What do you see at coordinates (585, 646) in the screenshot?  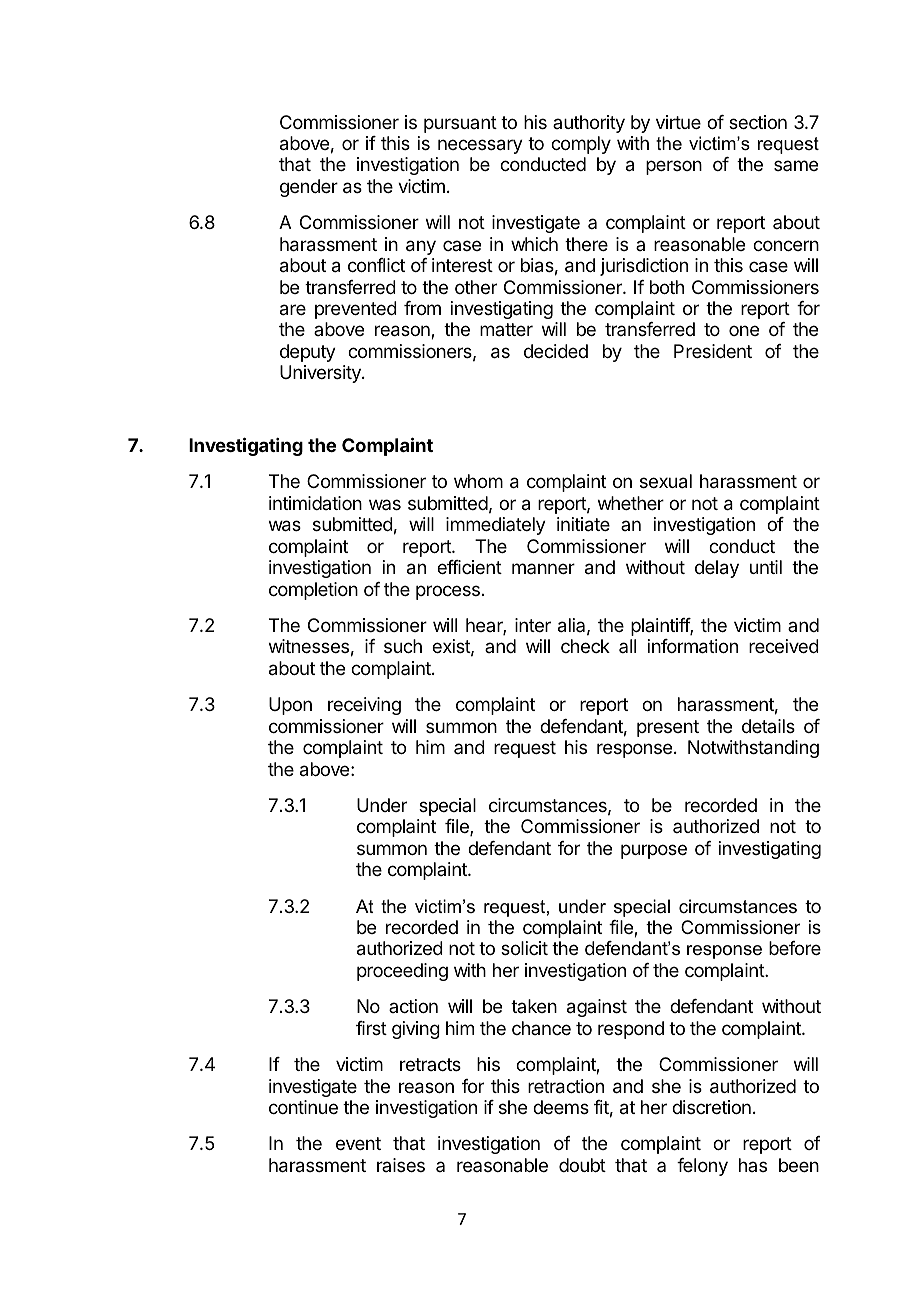 I see `check` at bounding box center [585, 646].
